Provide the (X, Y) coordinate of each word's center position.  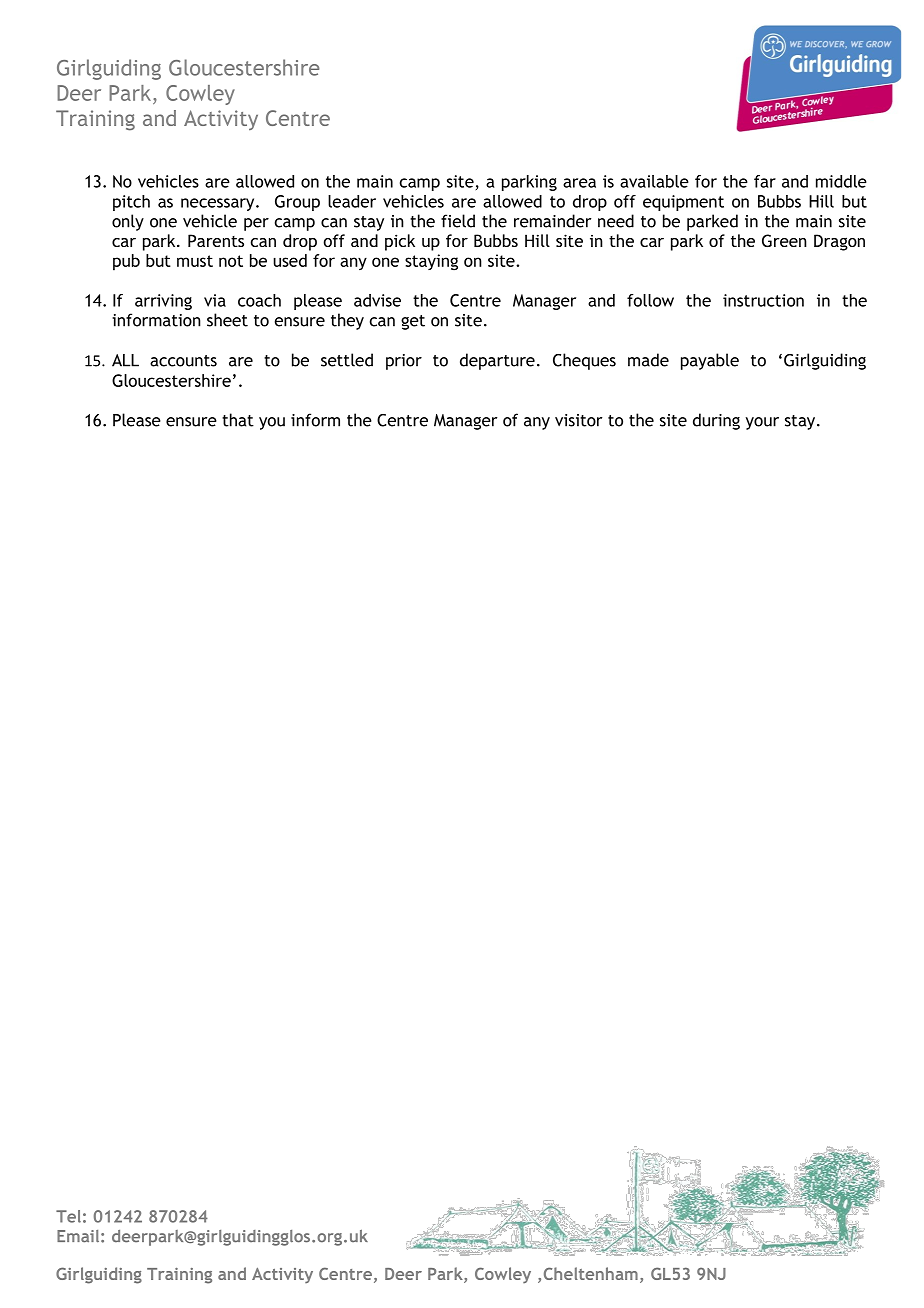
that (238, 420)
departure (497, 361)
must (195, 261)
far (765, 181)
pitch (131, 203)
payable (710, 361)
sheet (227, 320)
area (579, 183)
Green (784, 240)
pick (400, 242)
